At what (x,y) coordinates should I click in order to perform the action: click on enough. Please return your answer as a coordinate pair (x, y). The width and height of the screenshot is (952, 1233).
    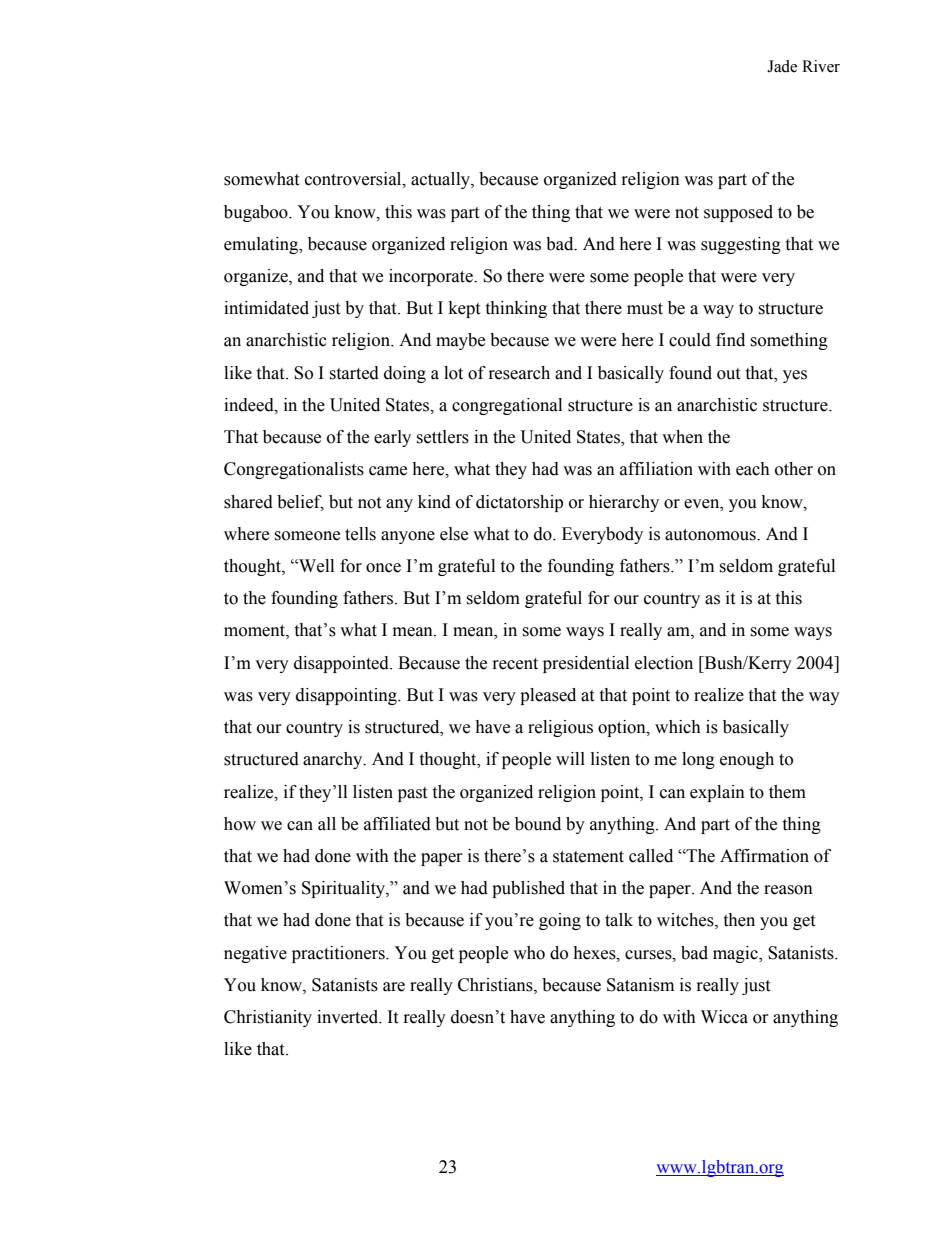
    Looking at the image, I should click on (747, 760).
